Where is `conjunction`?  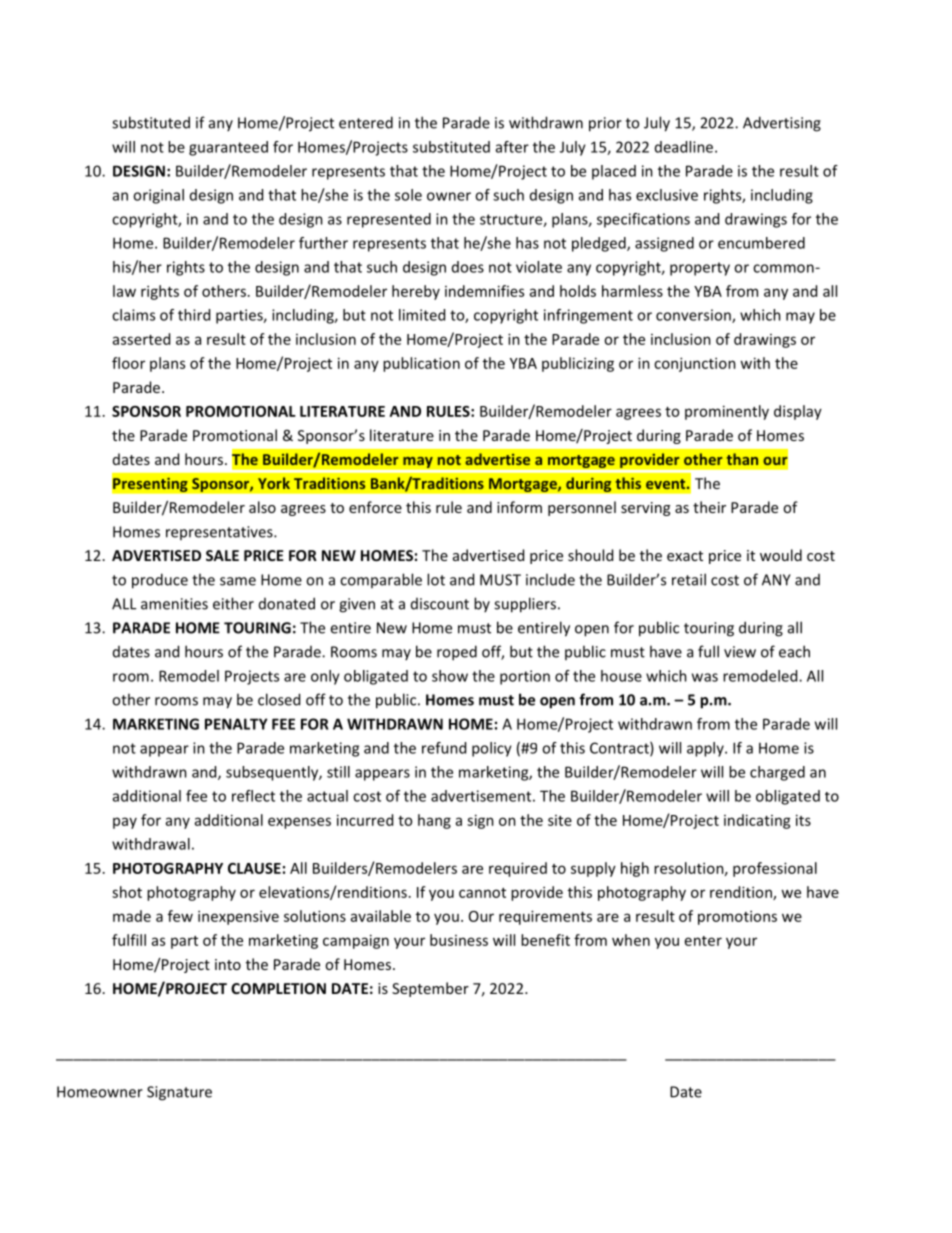
conjunction is located at coordinates (695, 364).
